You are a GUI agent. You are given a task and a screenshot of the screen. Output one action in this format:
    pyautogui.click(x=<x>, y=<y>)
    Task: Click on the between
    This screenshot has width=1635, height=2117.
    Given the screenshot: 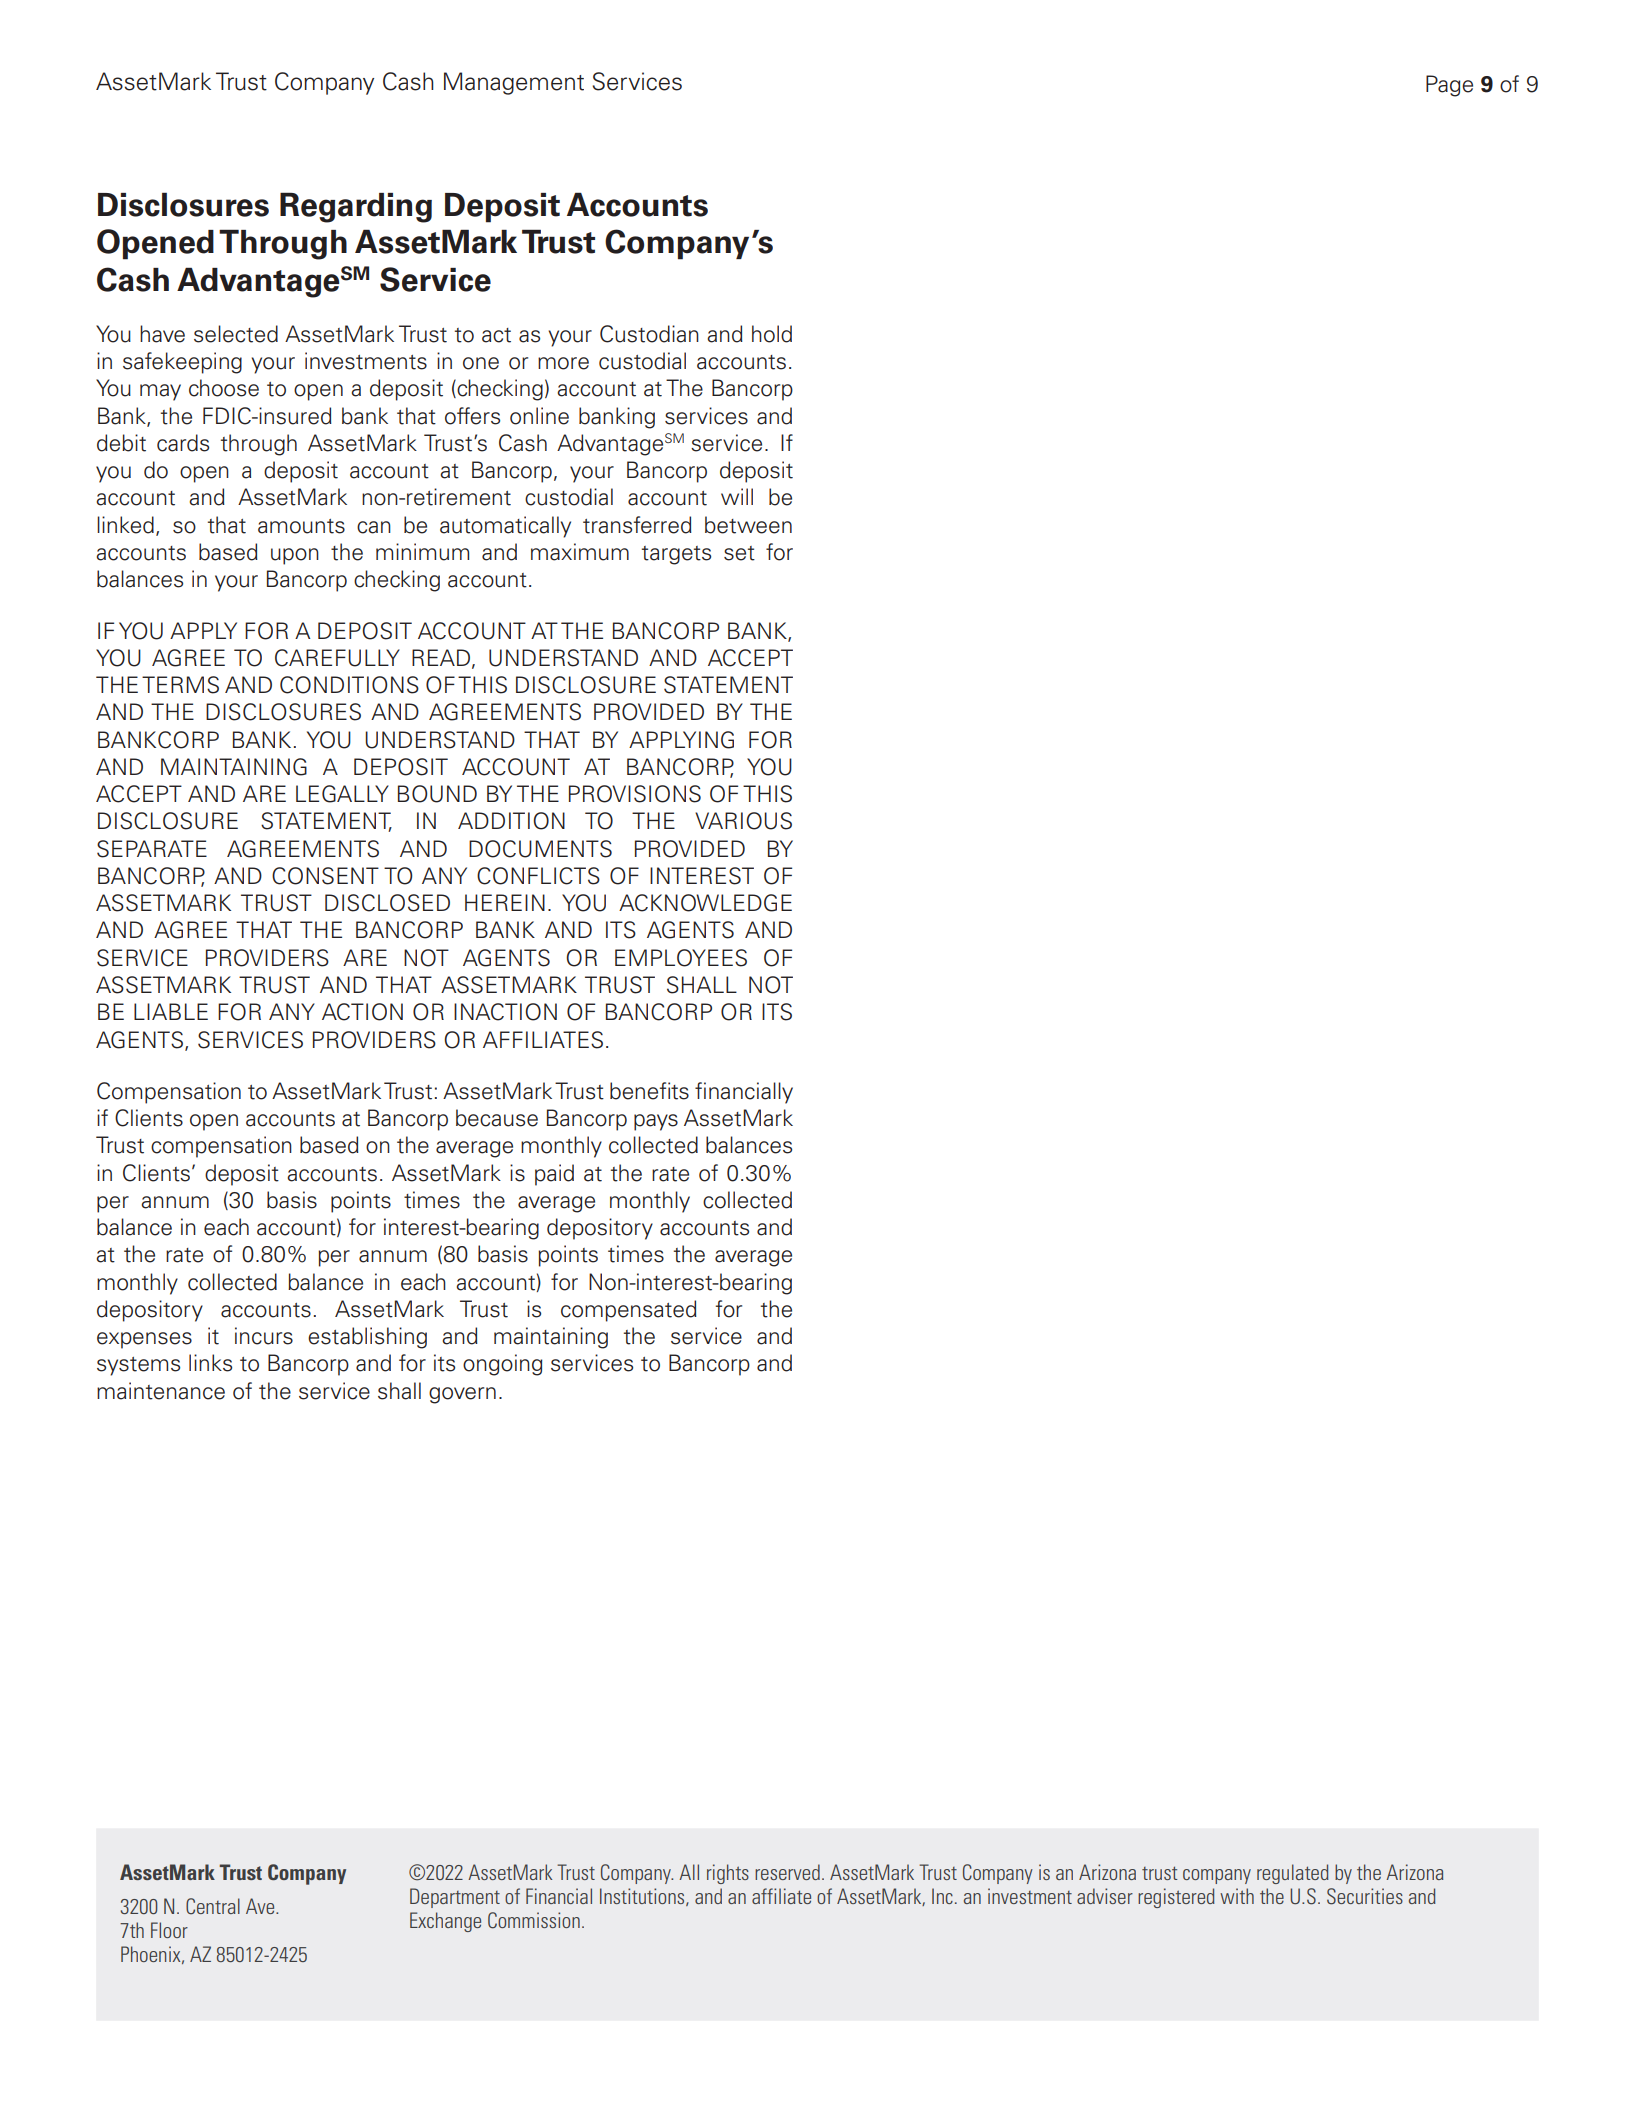 What is the action you would take?
    pyautogui.click(x=748, y=525)
